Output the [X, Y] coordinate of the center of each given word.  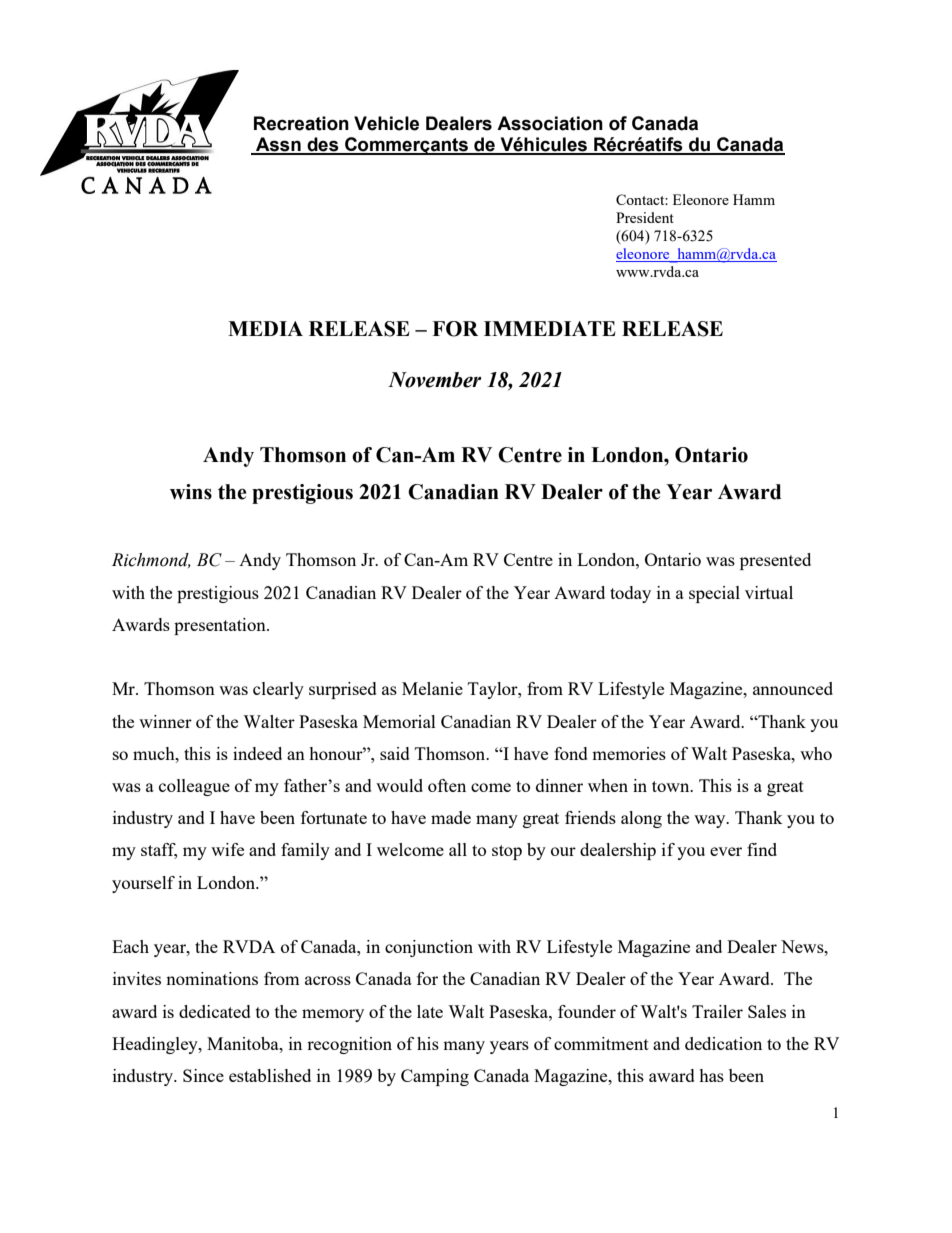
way [711, 821]
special [714, 594]
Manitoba [244, 1043]
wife [227, 849]
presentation [221, 626]
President [645, 217]
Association [550, 123]
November [434, 380]
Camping [435, 1077]
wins [191, 492]
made [451, 817]
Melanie [432, 688]
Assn [278, 145]
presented [775, 561]
